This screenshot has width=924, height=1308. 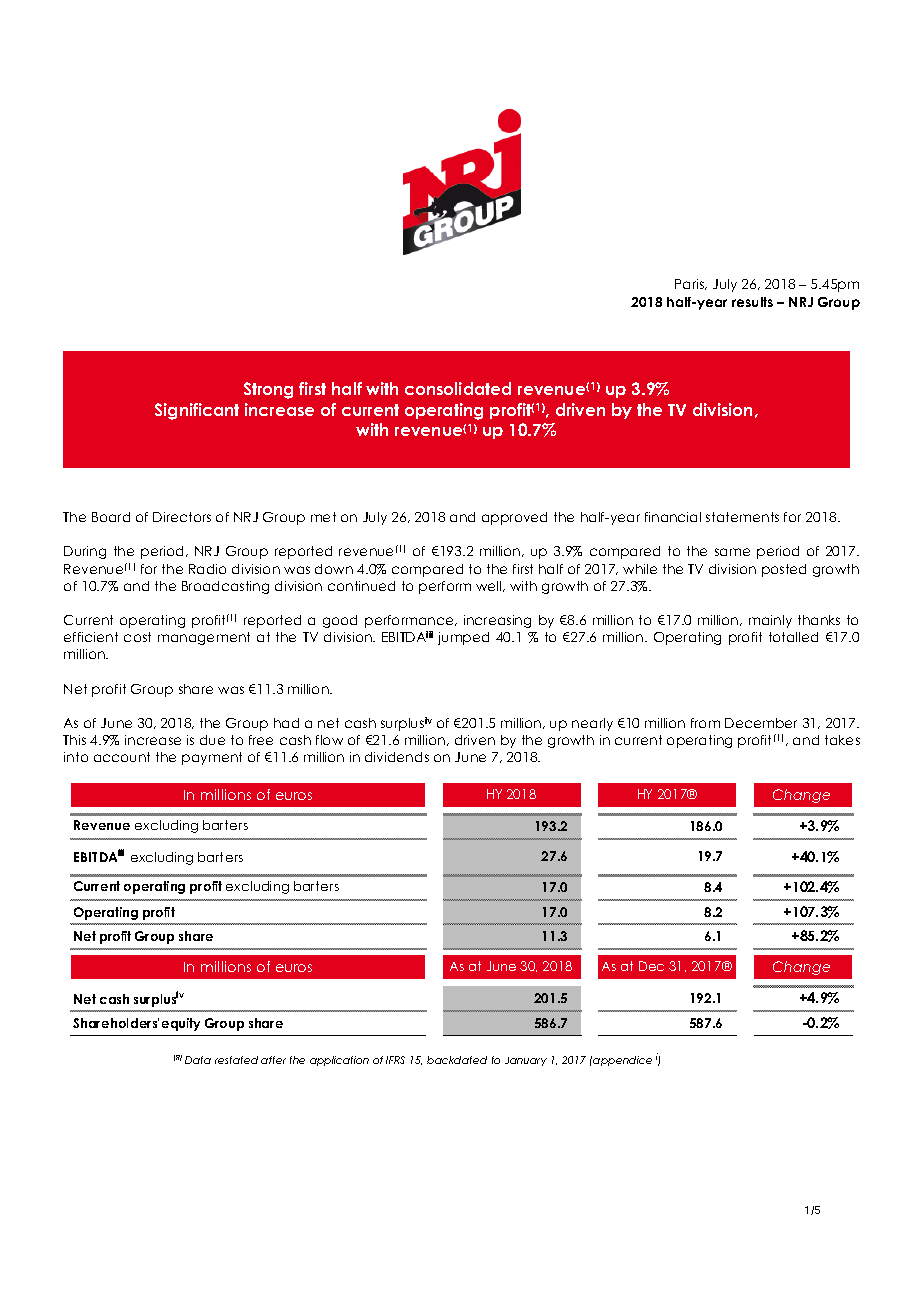 I want to click on statements, so click(x=742, y=517).
